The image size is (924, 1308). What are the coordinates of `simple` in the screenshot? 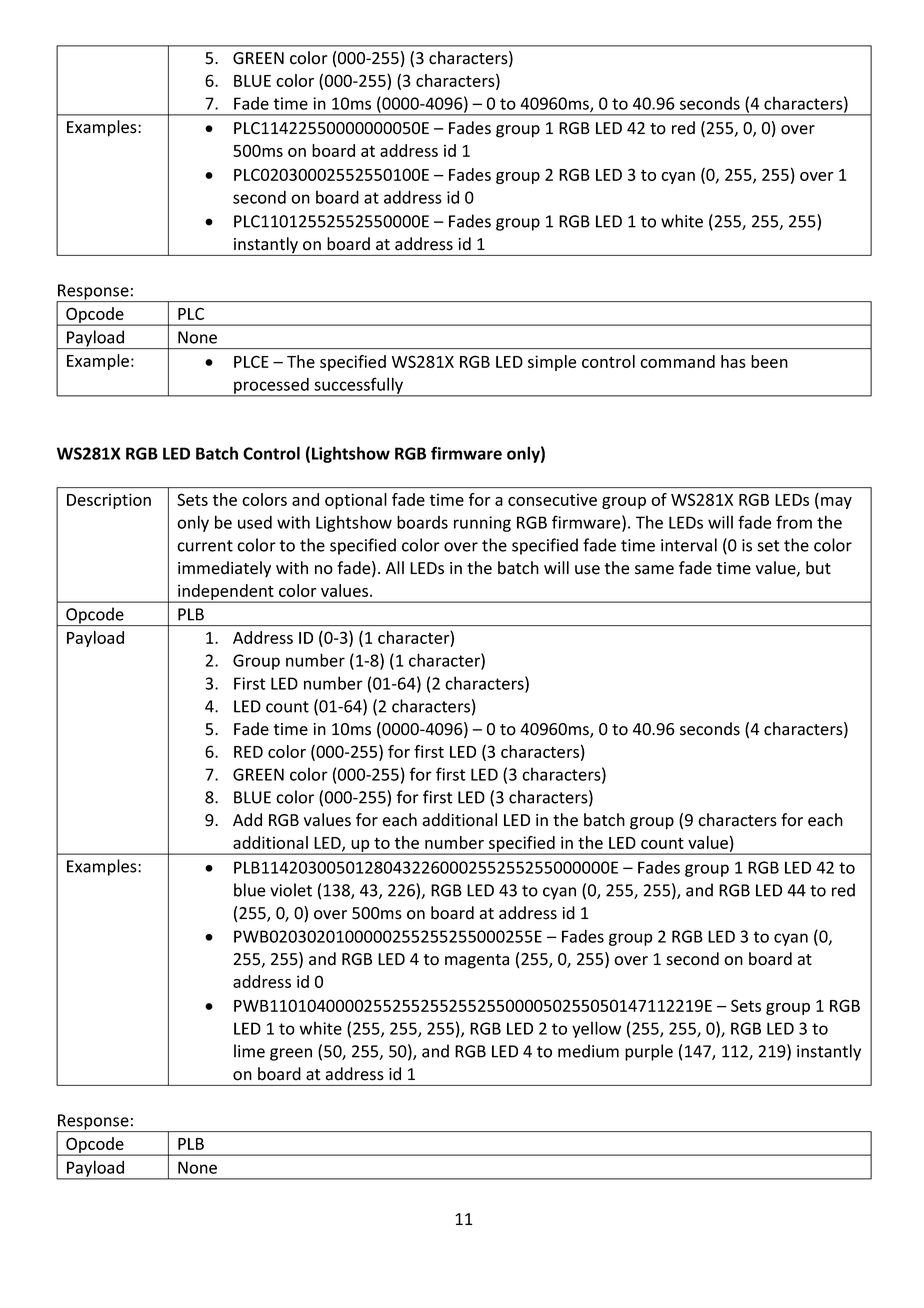 It's located at (552, 363).
